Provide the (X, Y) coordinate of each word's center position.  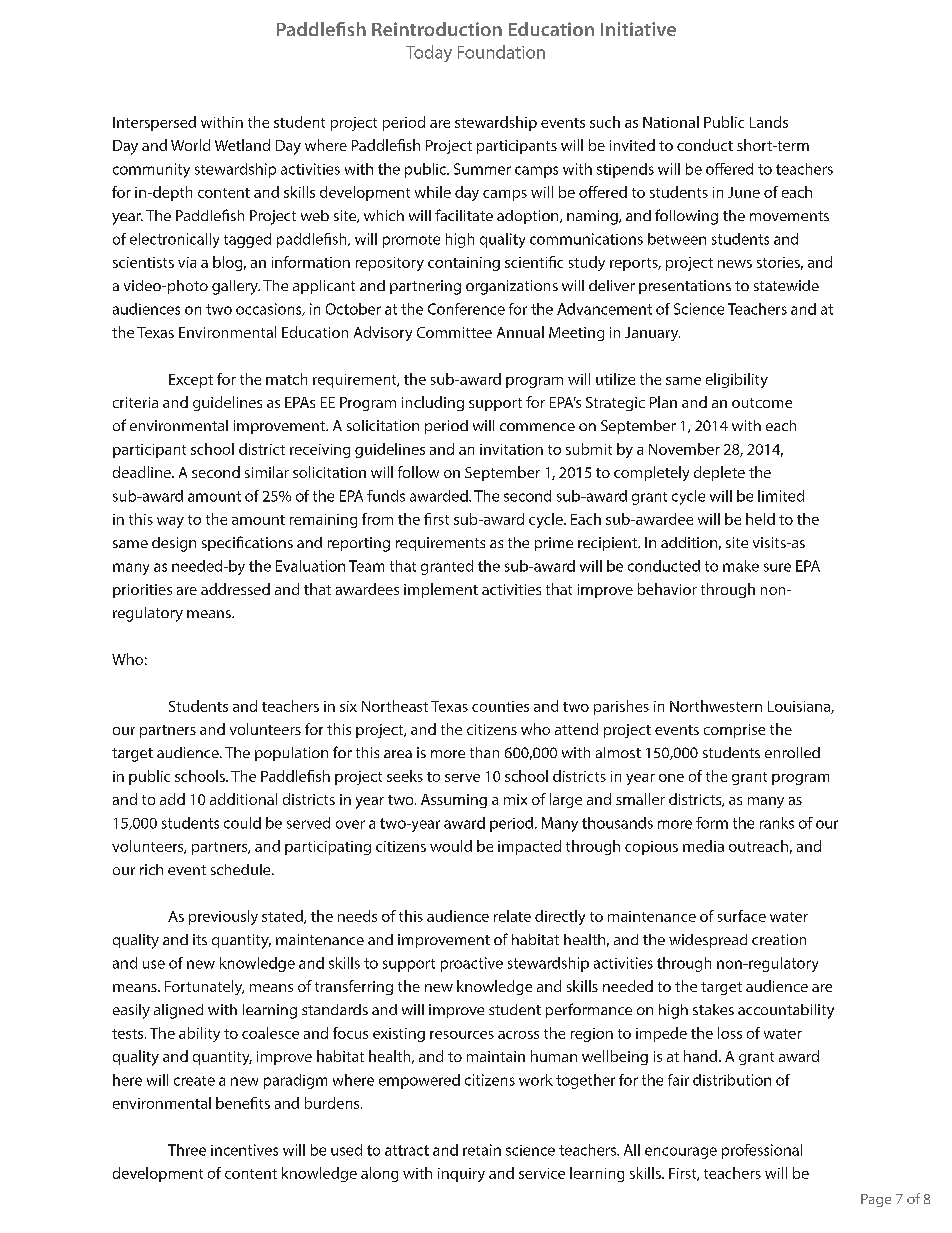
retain (482, 1150)
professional (762, 1151)
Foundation (501, 52)
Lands (769, 122)
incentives (244, 1150)
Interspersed (154, 123)
